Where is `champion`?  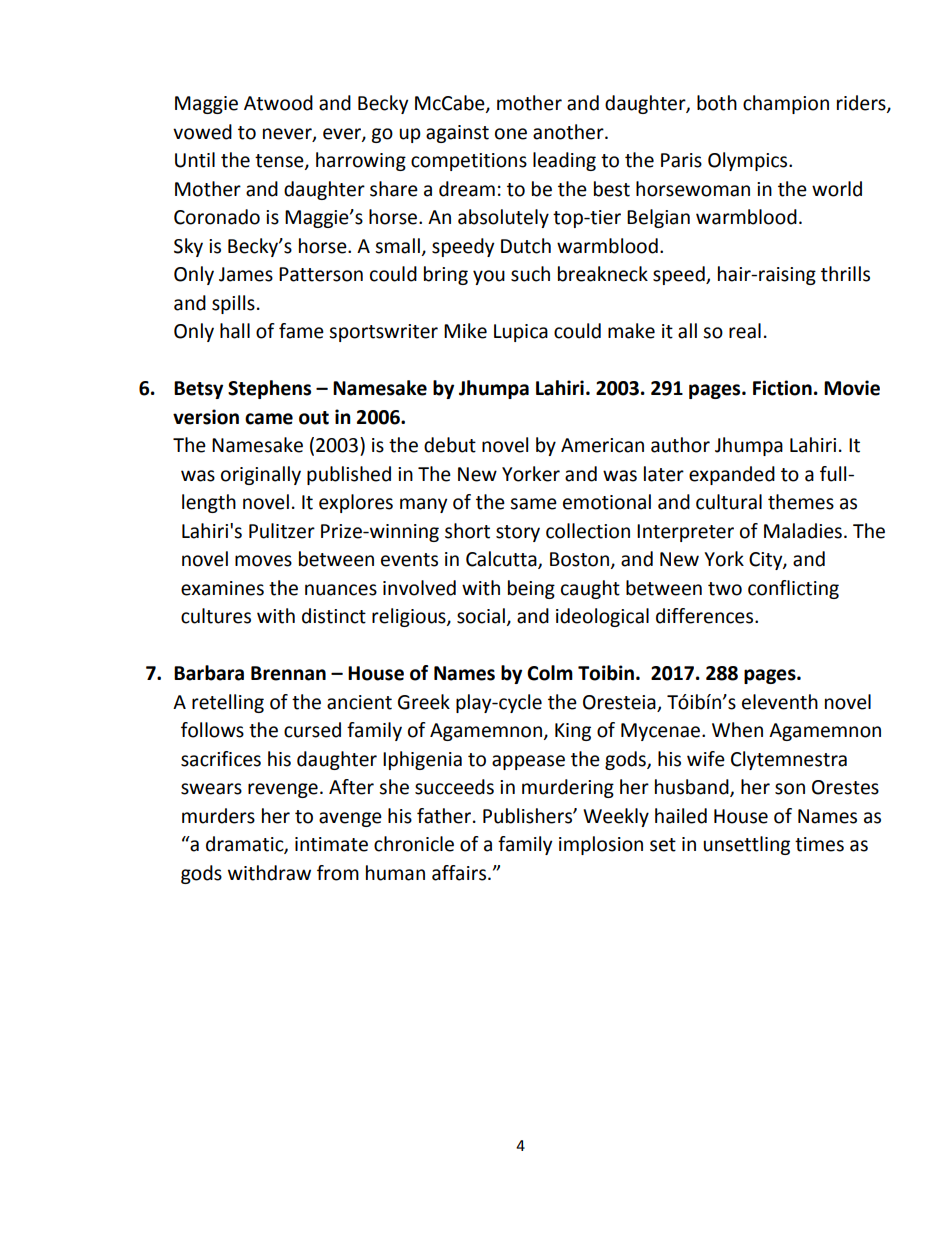 champion is located at coordinates (786, 104).
